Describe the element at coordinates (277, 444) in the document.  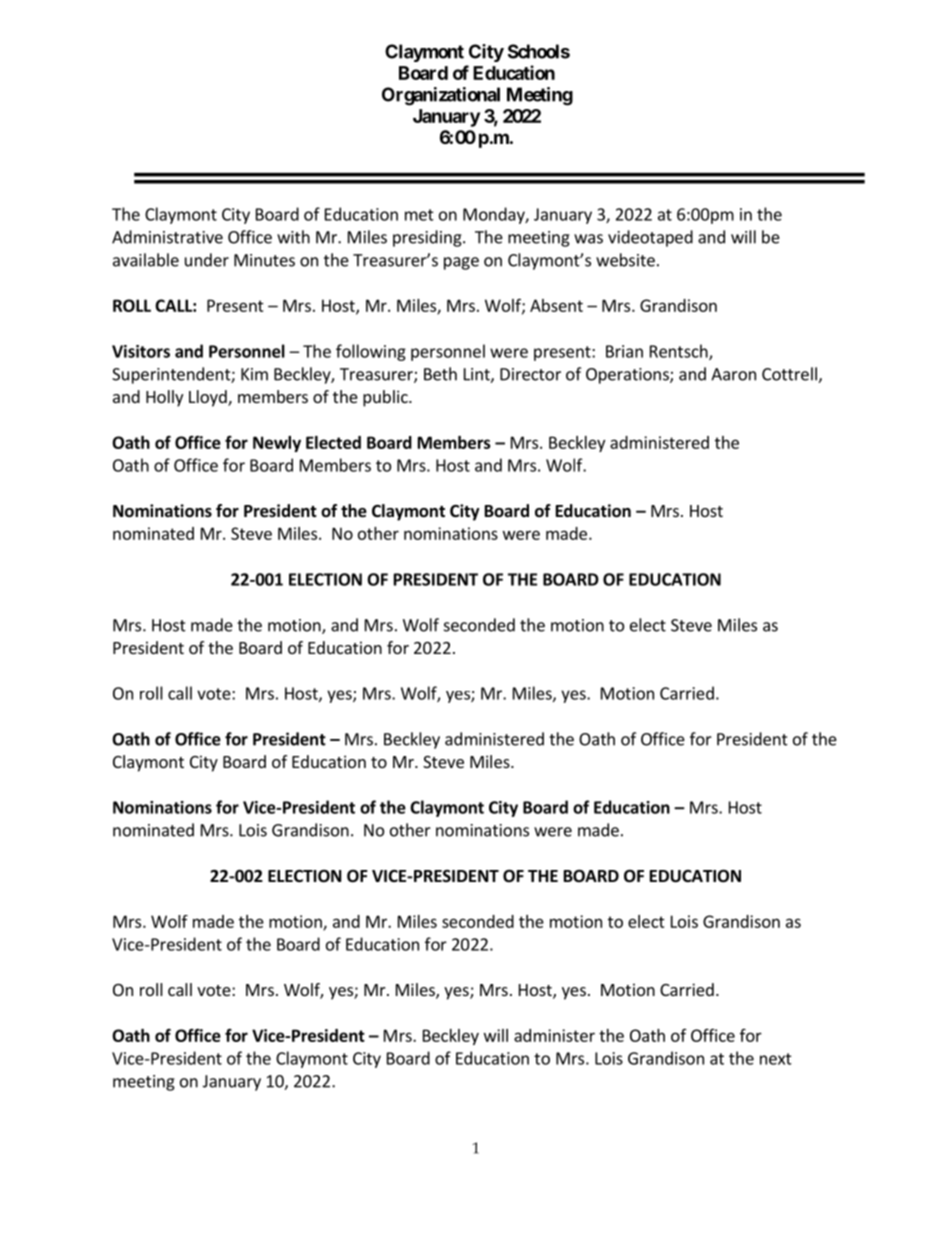
I see `Newly` at that location.
